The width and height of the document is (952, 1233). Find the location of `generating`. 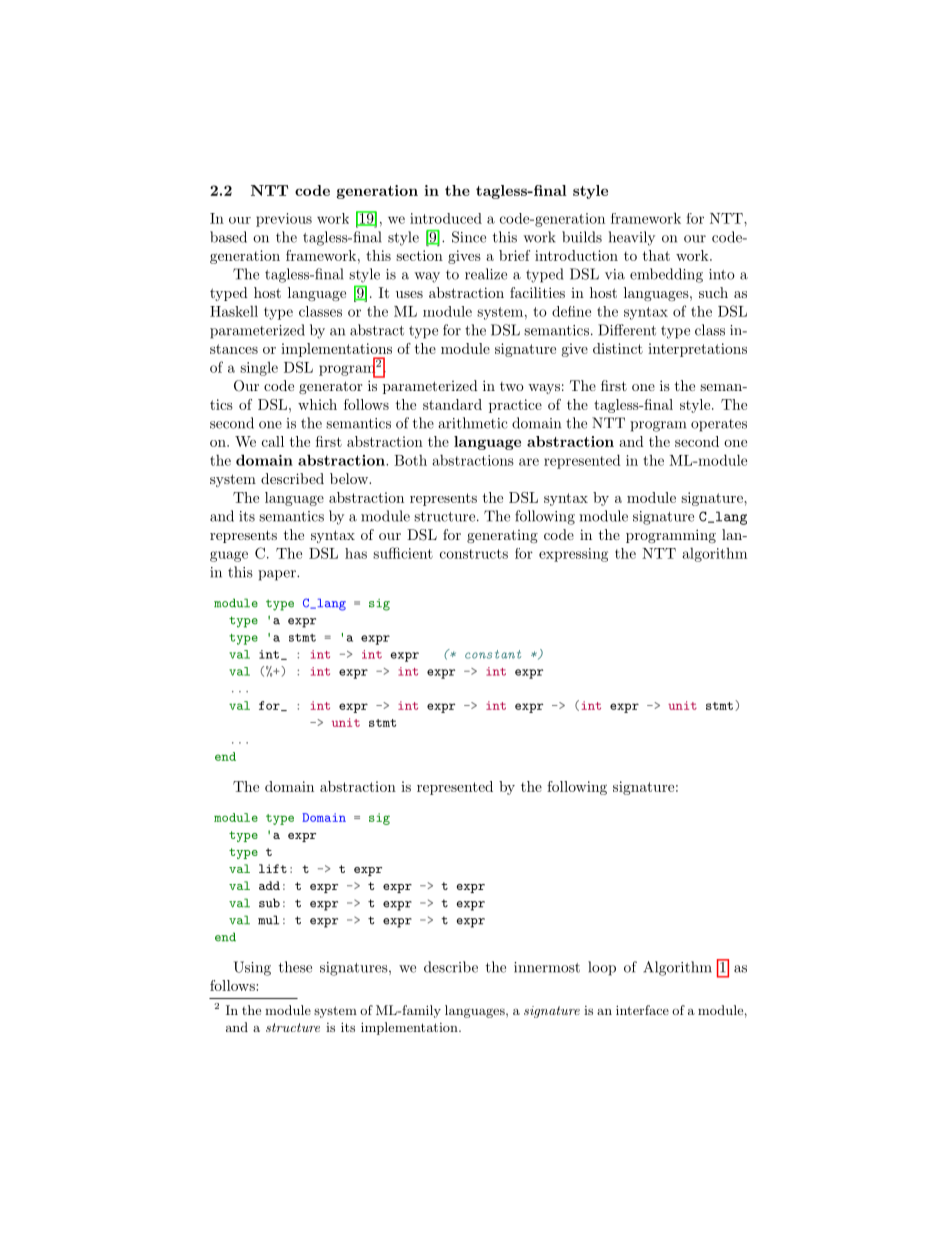

generating is located at coordinates (502, 536).
